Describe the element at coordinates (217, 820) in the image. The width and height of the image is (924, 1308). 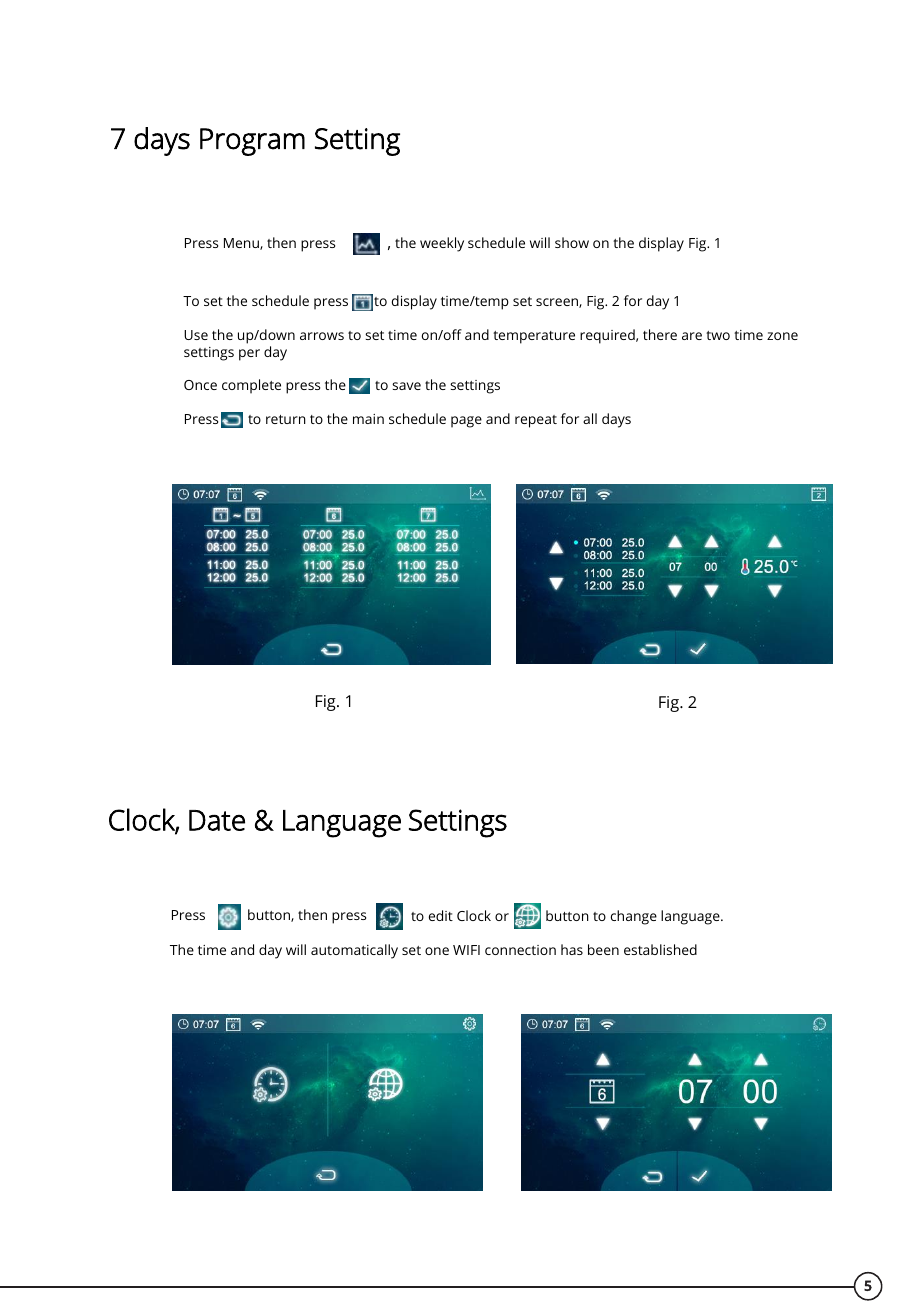
I see `Date` at that location.
